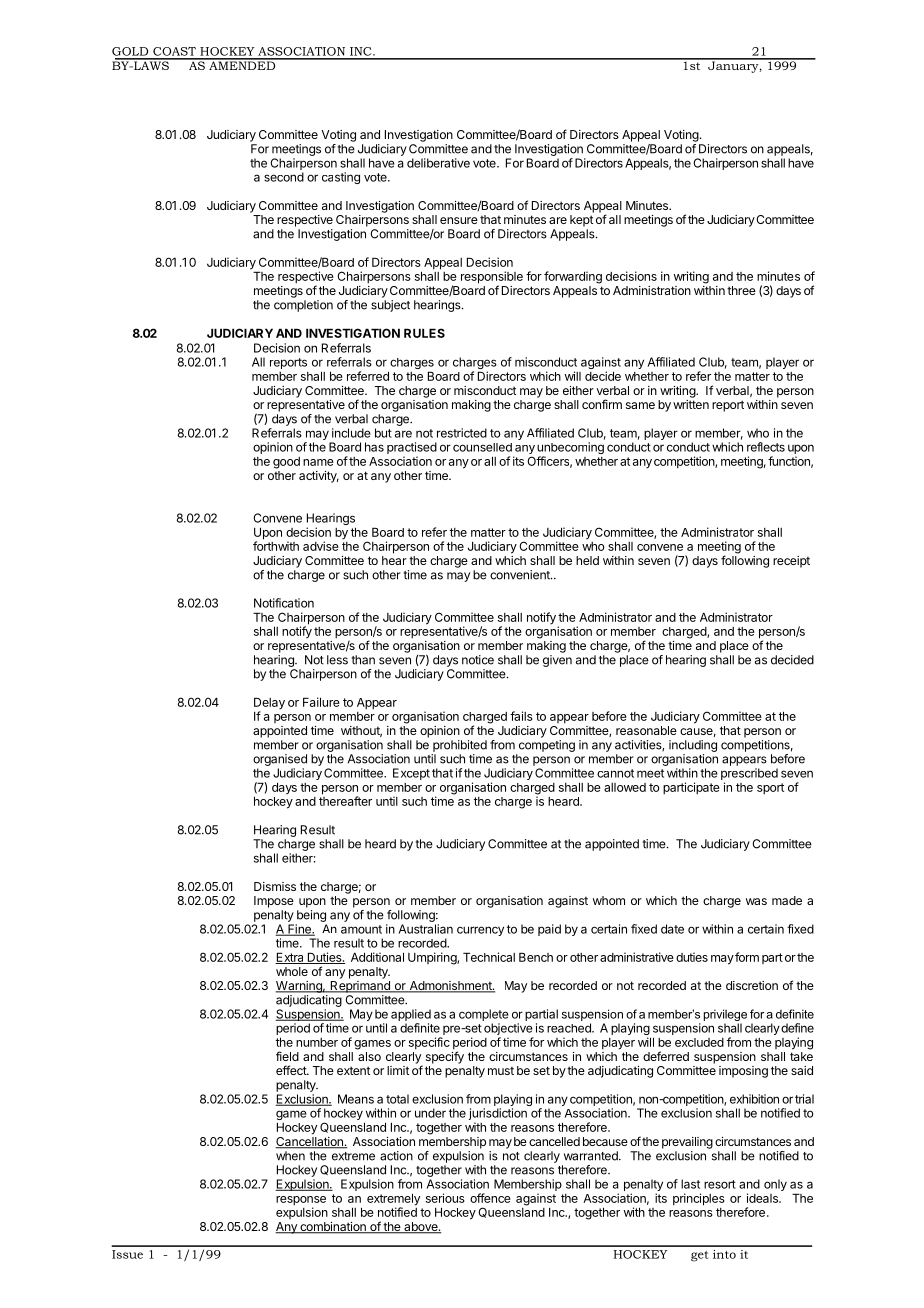 The width and height of the screenshot is (924, 1308). Describe the element at coordinates (725, 1015) in the screenshot. I see `privilege` at that location.
